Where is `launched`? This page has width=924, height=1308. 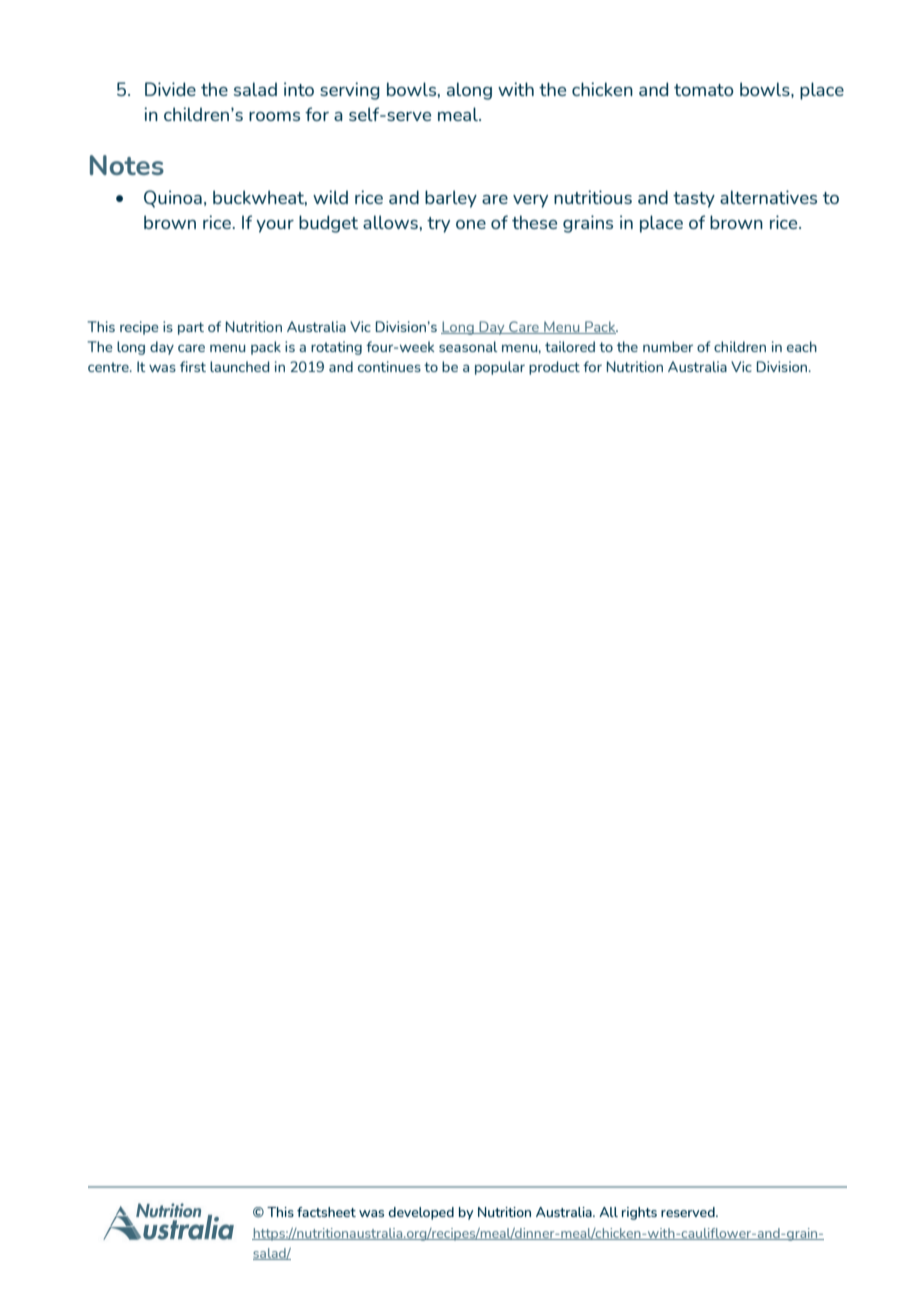 launched is located at coordinates (239, 366).
